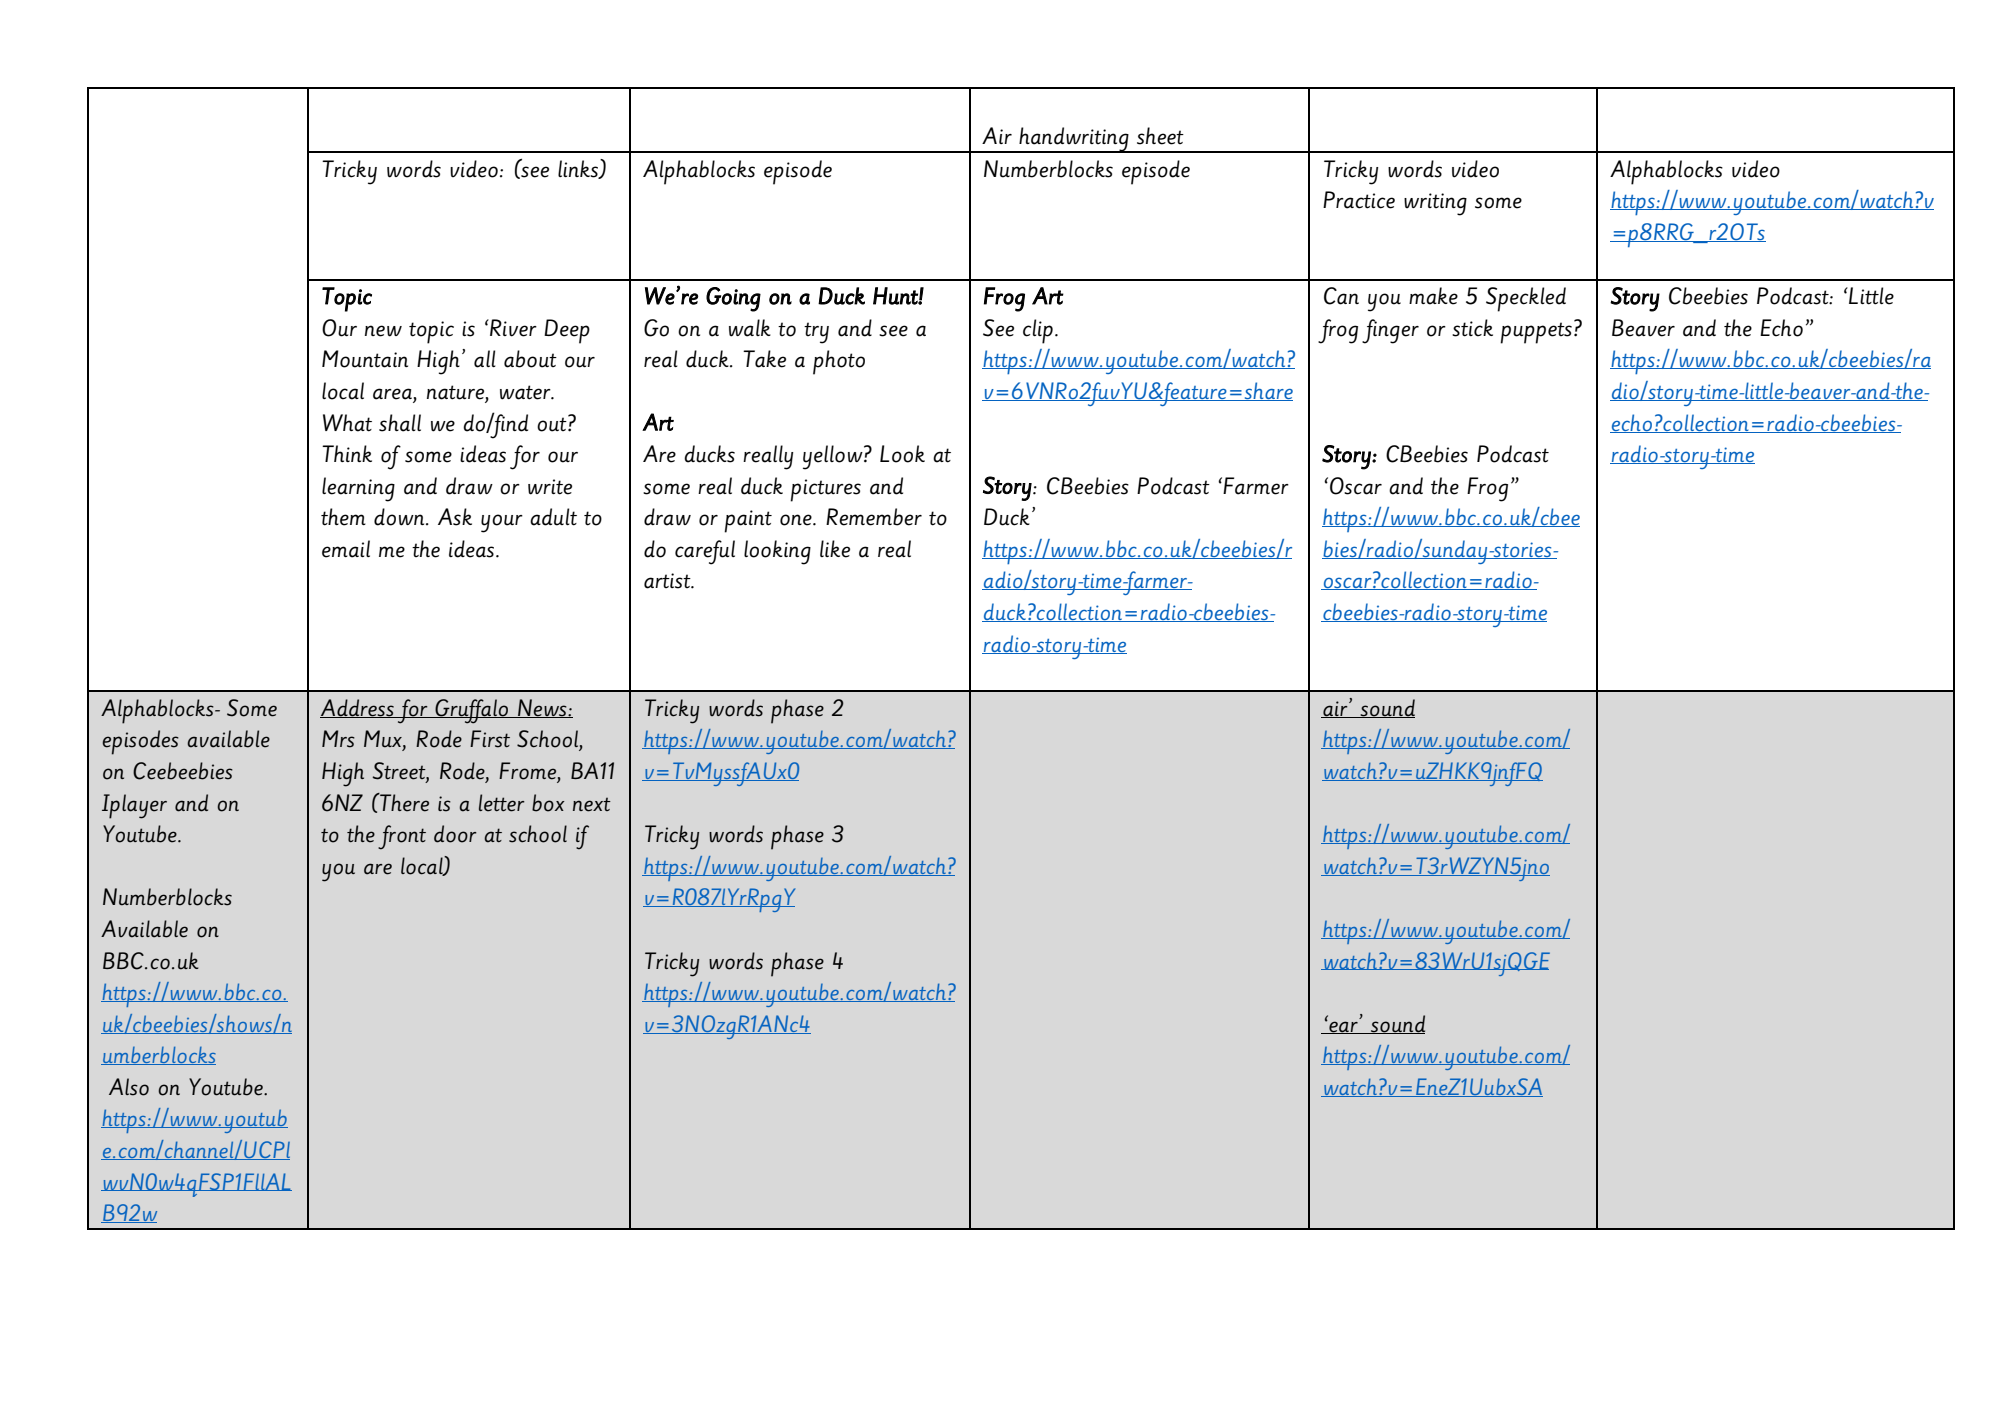  What do you see at coordinates (592, 805) in the image?
I see `next` at bounding box center [592, 805].
